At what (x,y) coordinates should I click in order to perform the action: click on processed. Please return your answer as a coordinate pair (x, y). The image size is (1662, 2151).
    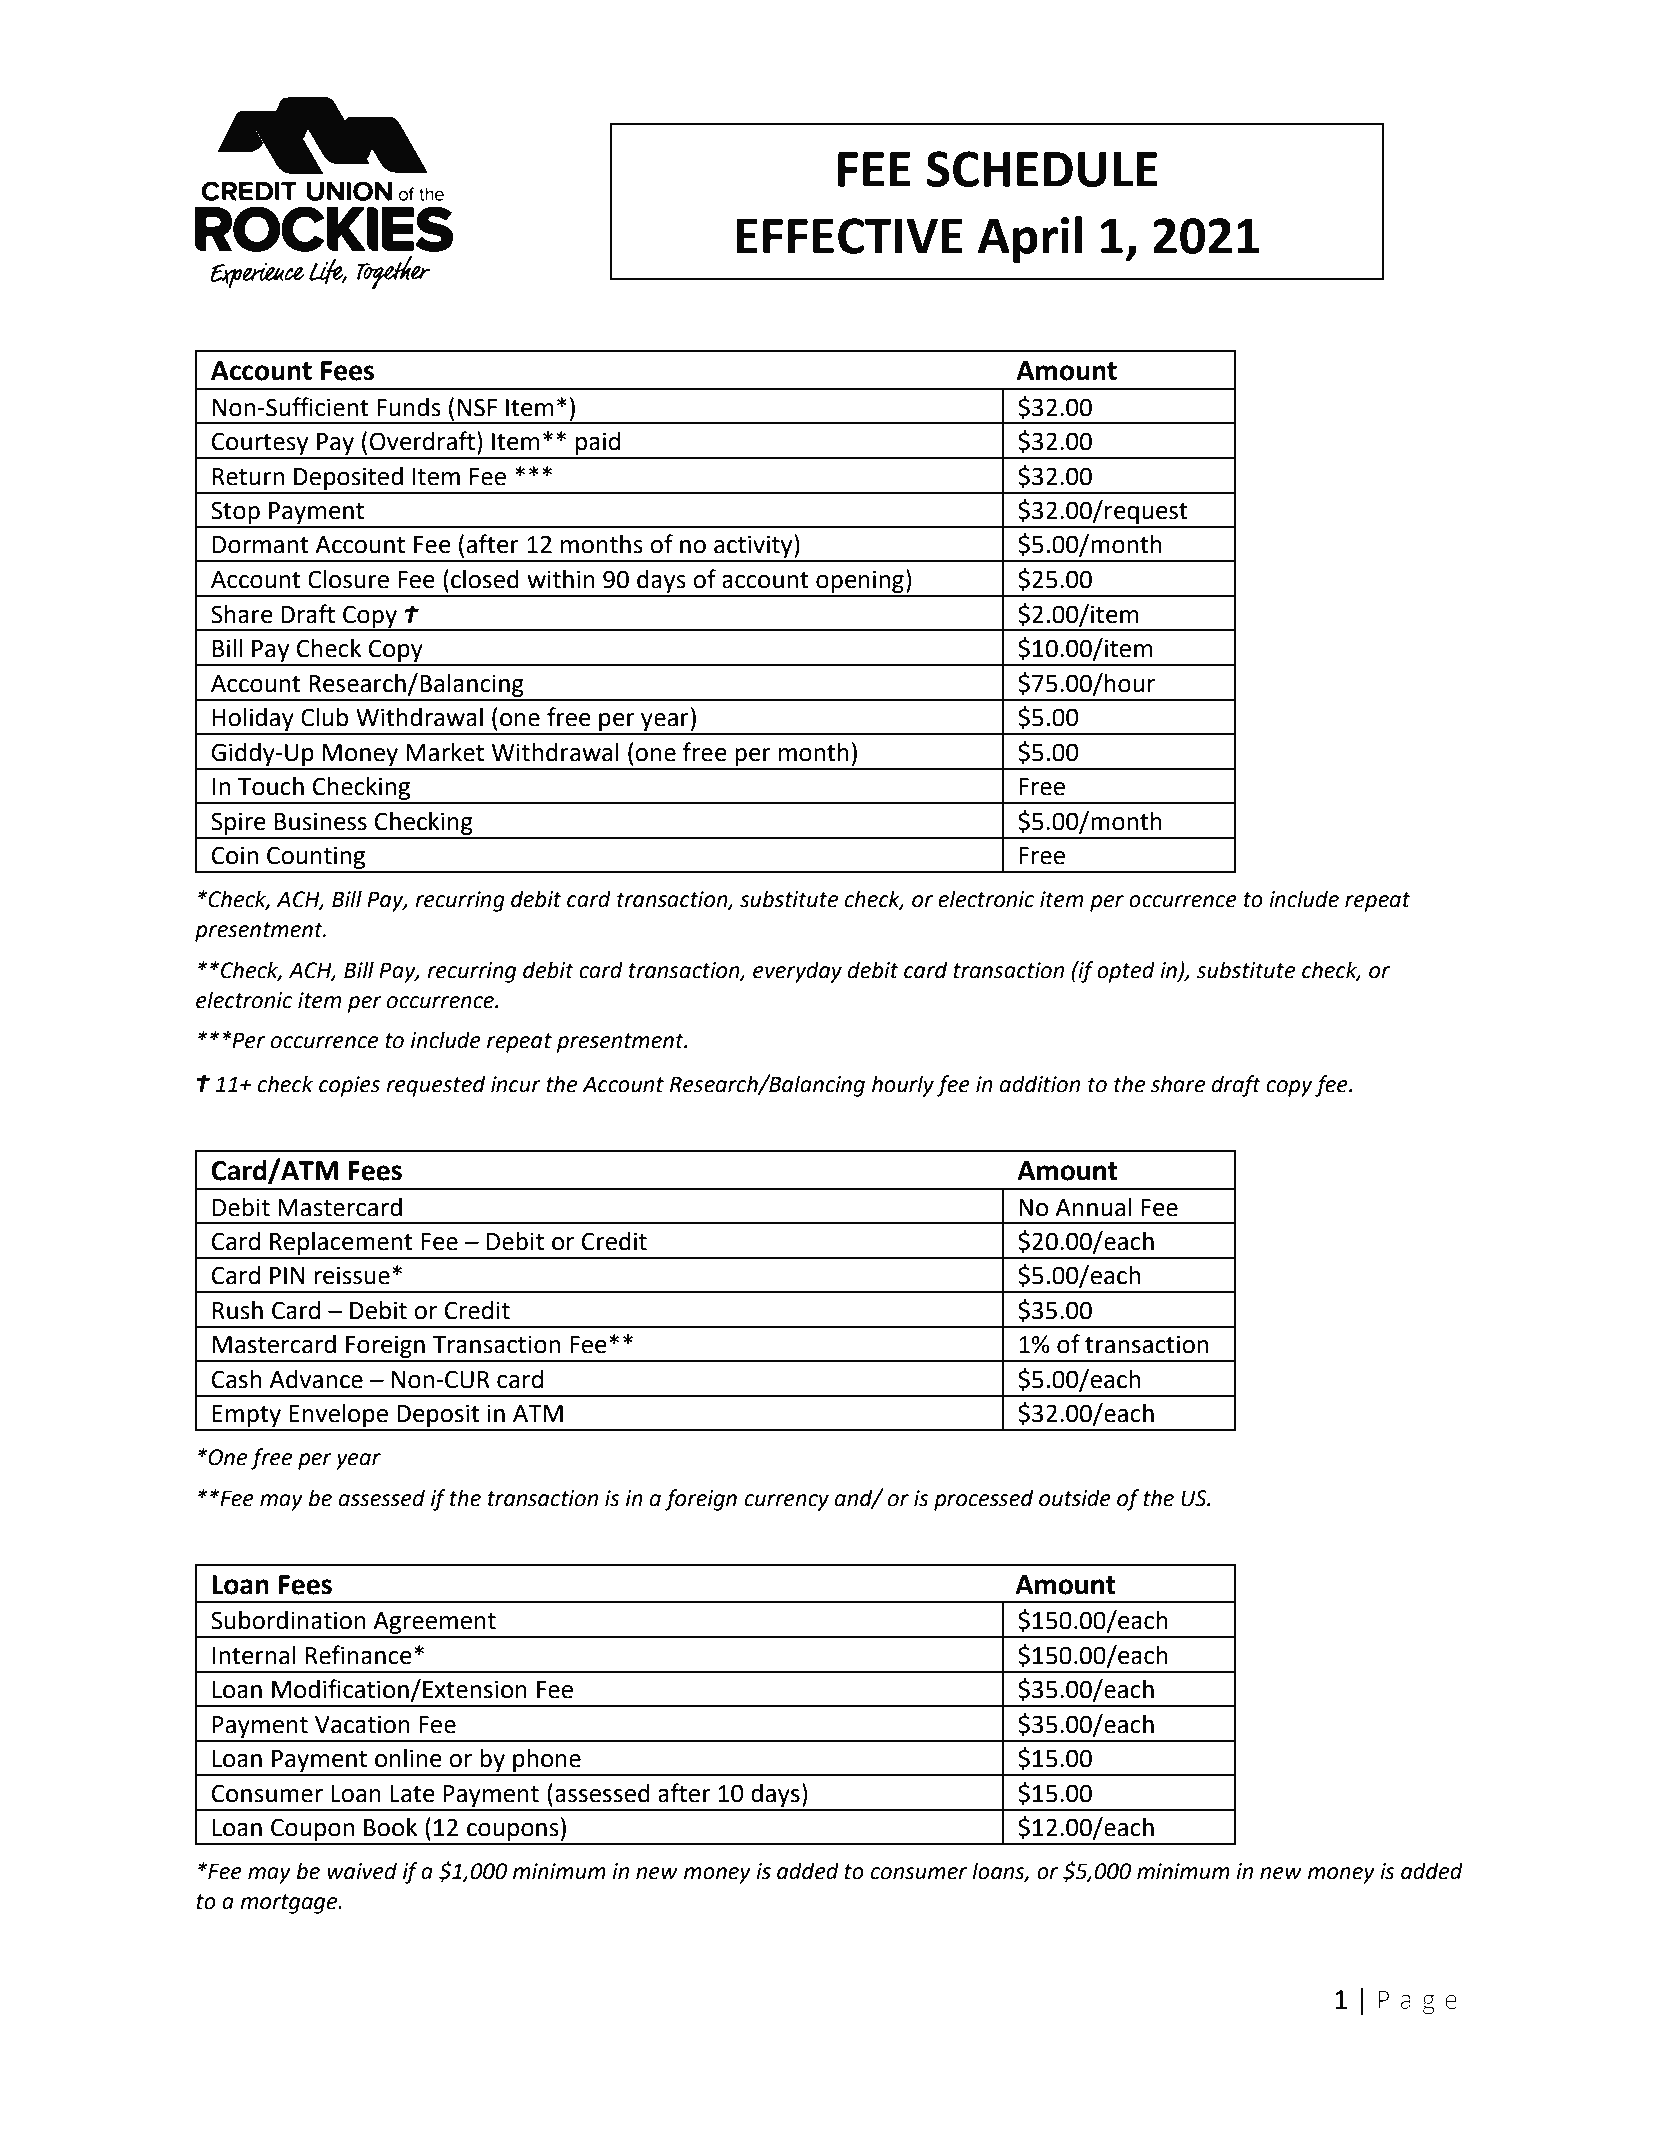
    Looking at the image, I should click on (984, 1500).
